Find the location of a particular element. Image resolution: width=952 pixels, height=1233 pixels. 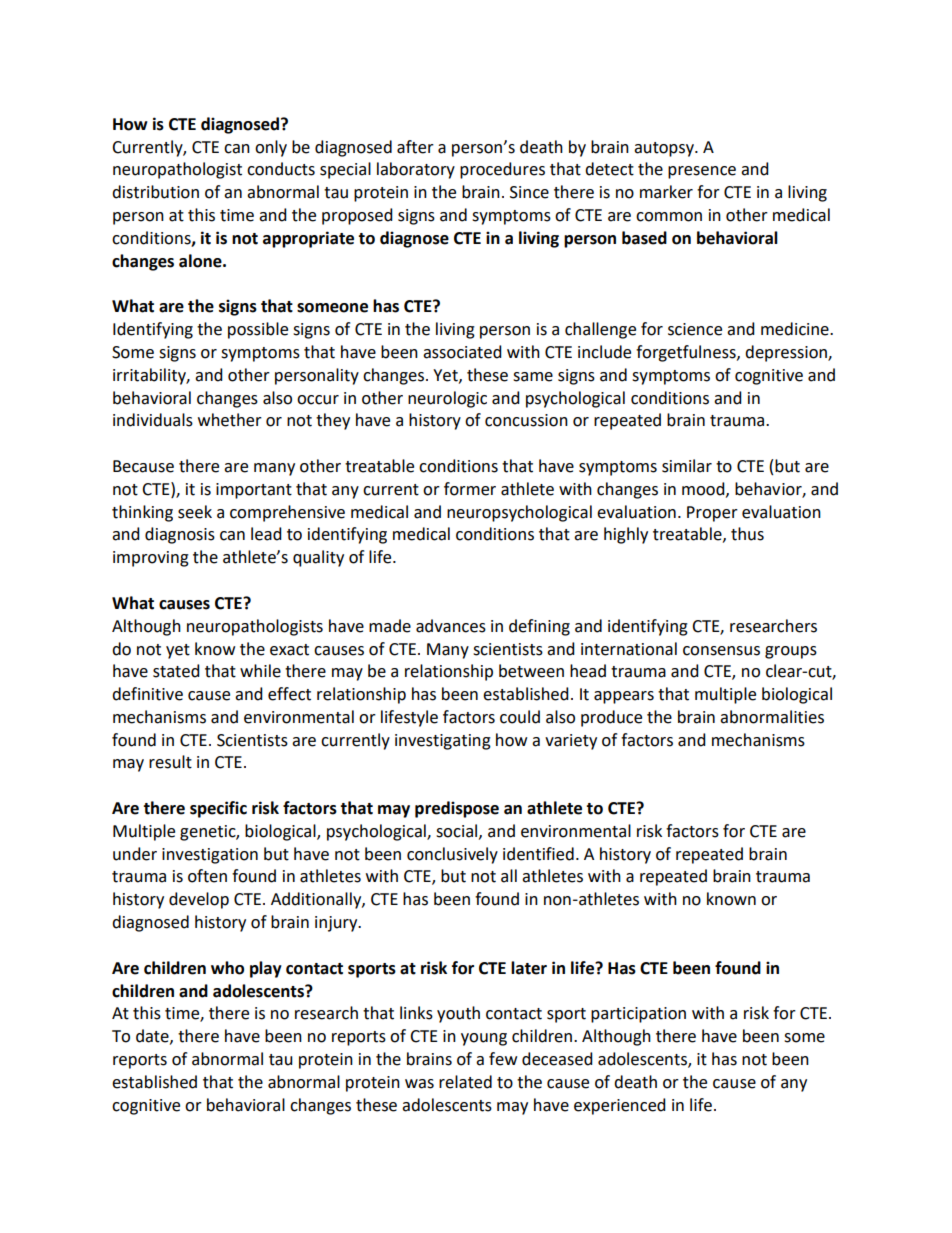

former is located at coordinates (470, 489).
